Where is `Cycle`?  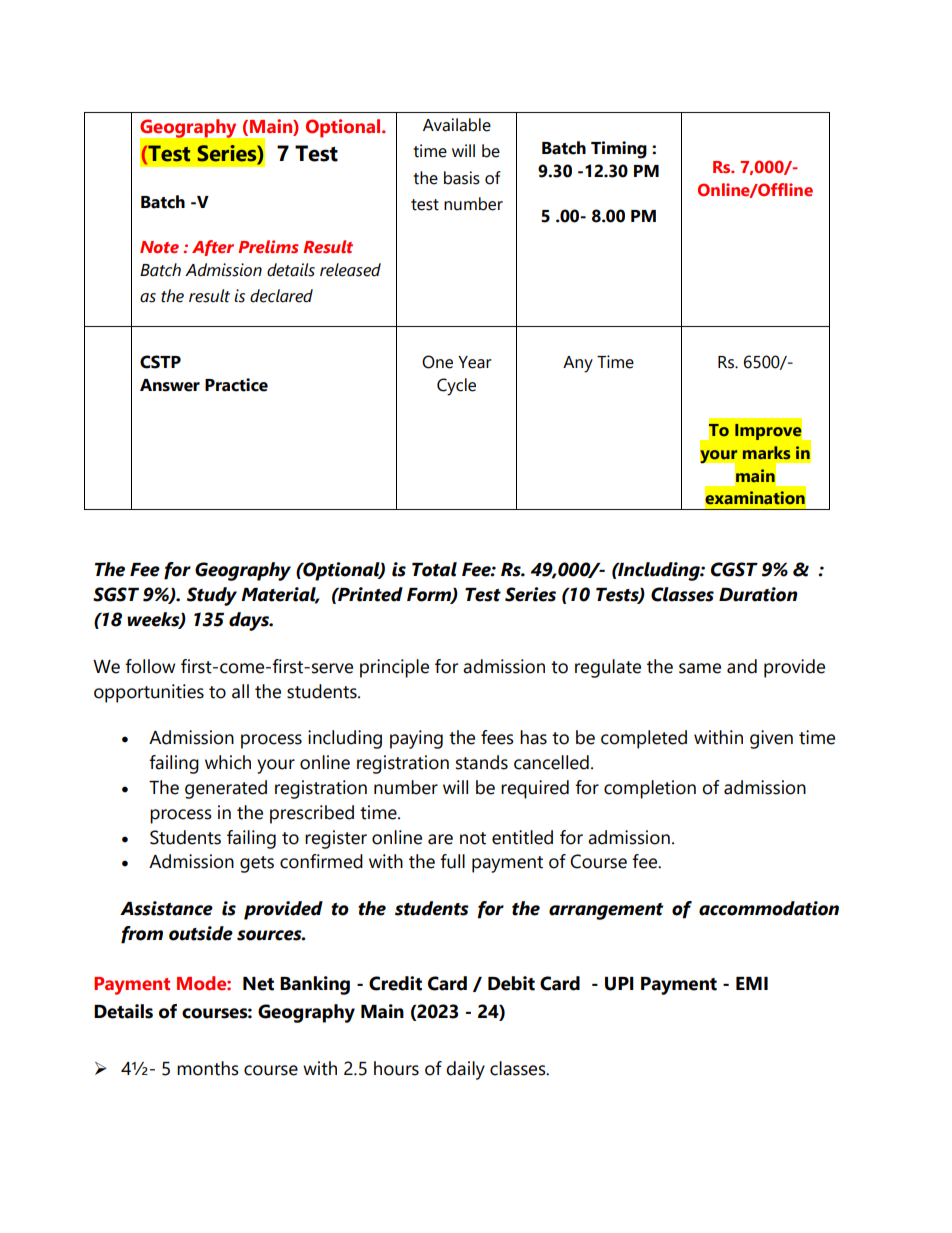 Cycle is located at coordinates (456, 387).
